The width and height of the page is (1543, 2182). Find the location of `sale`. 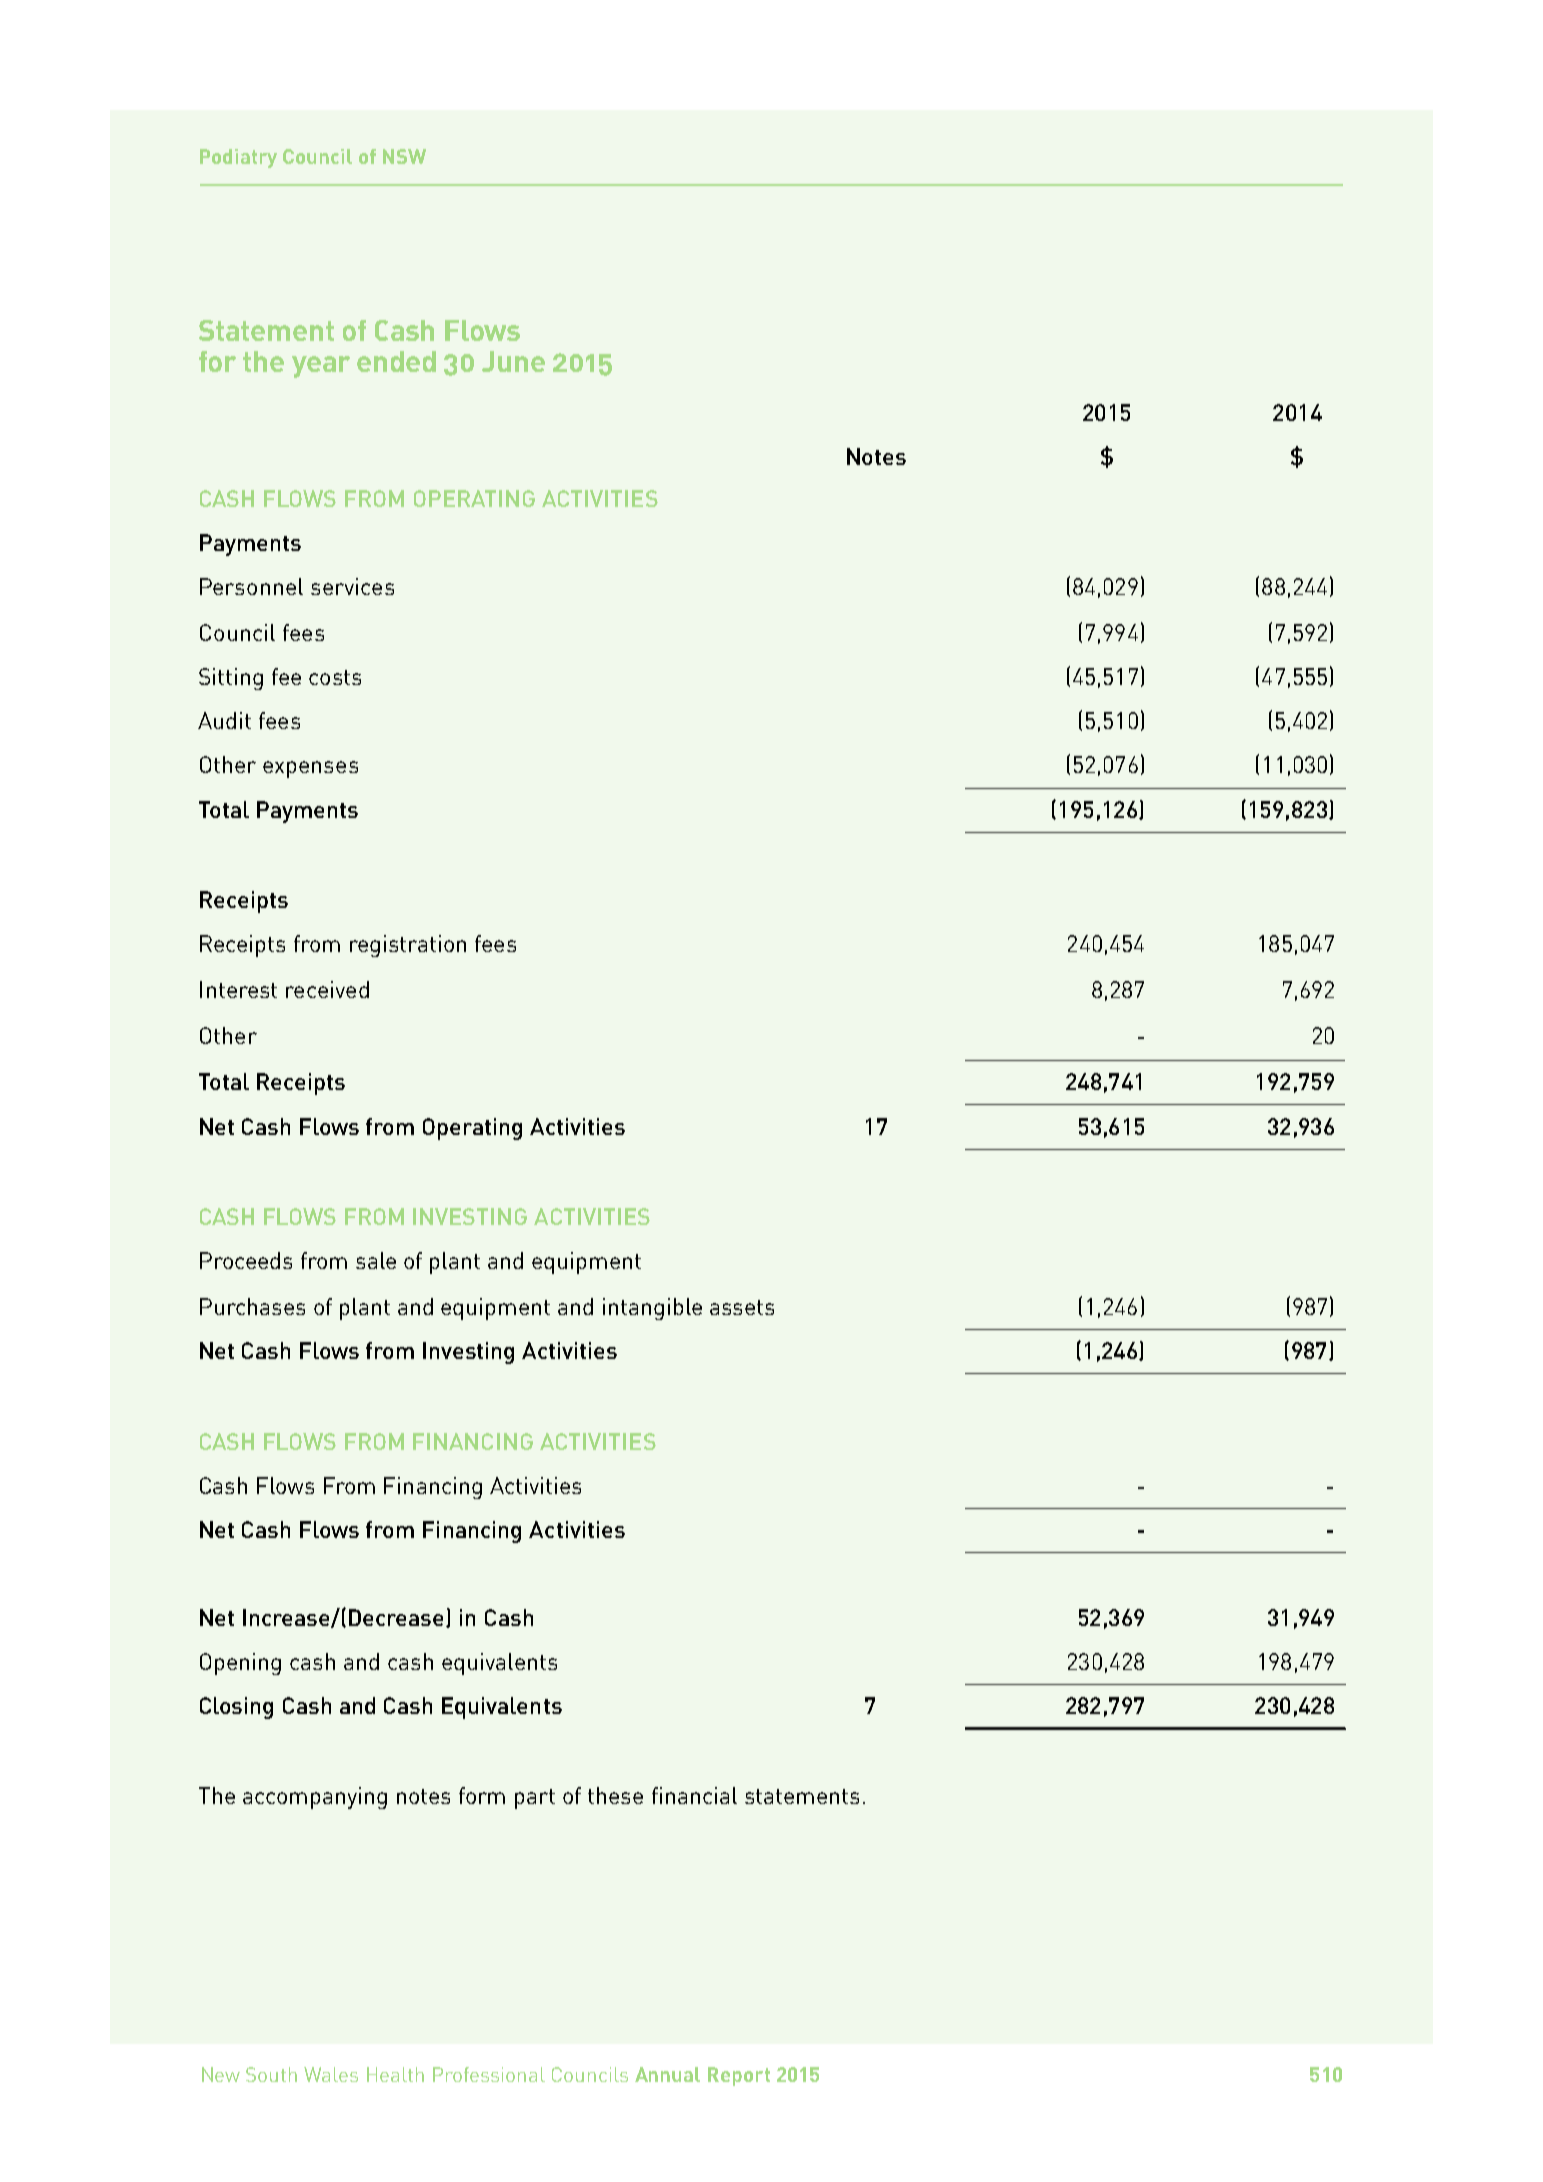

sale is located at coordinates (376, 1260).
